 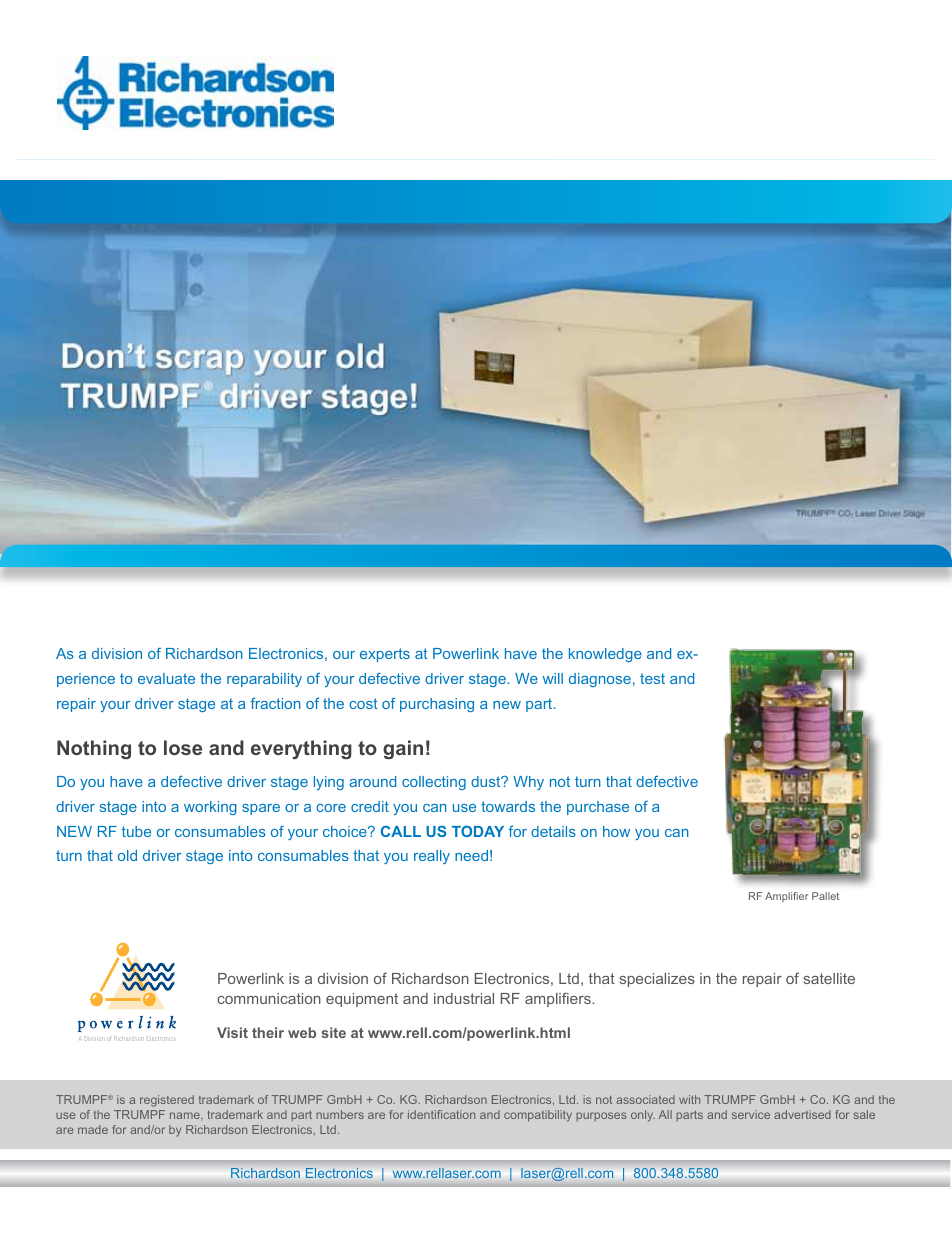 What do you see at coordinates (432, 857) in the document?
I see `really` at bounding box center [432, 857].
